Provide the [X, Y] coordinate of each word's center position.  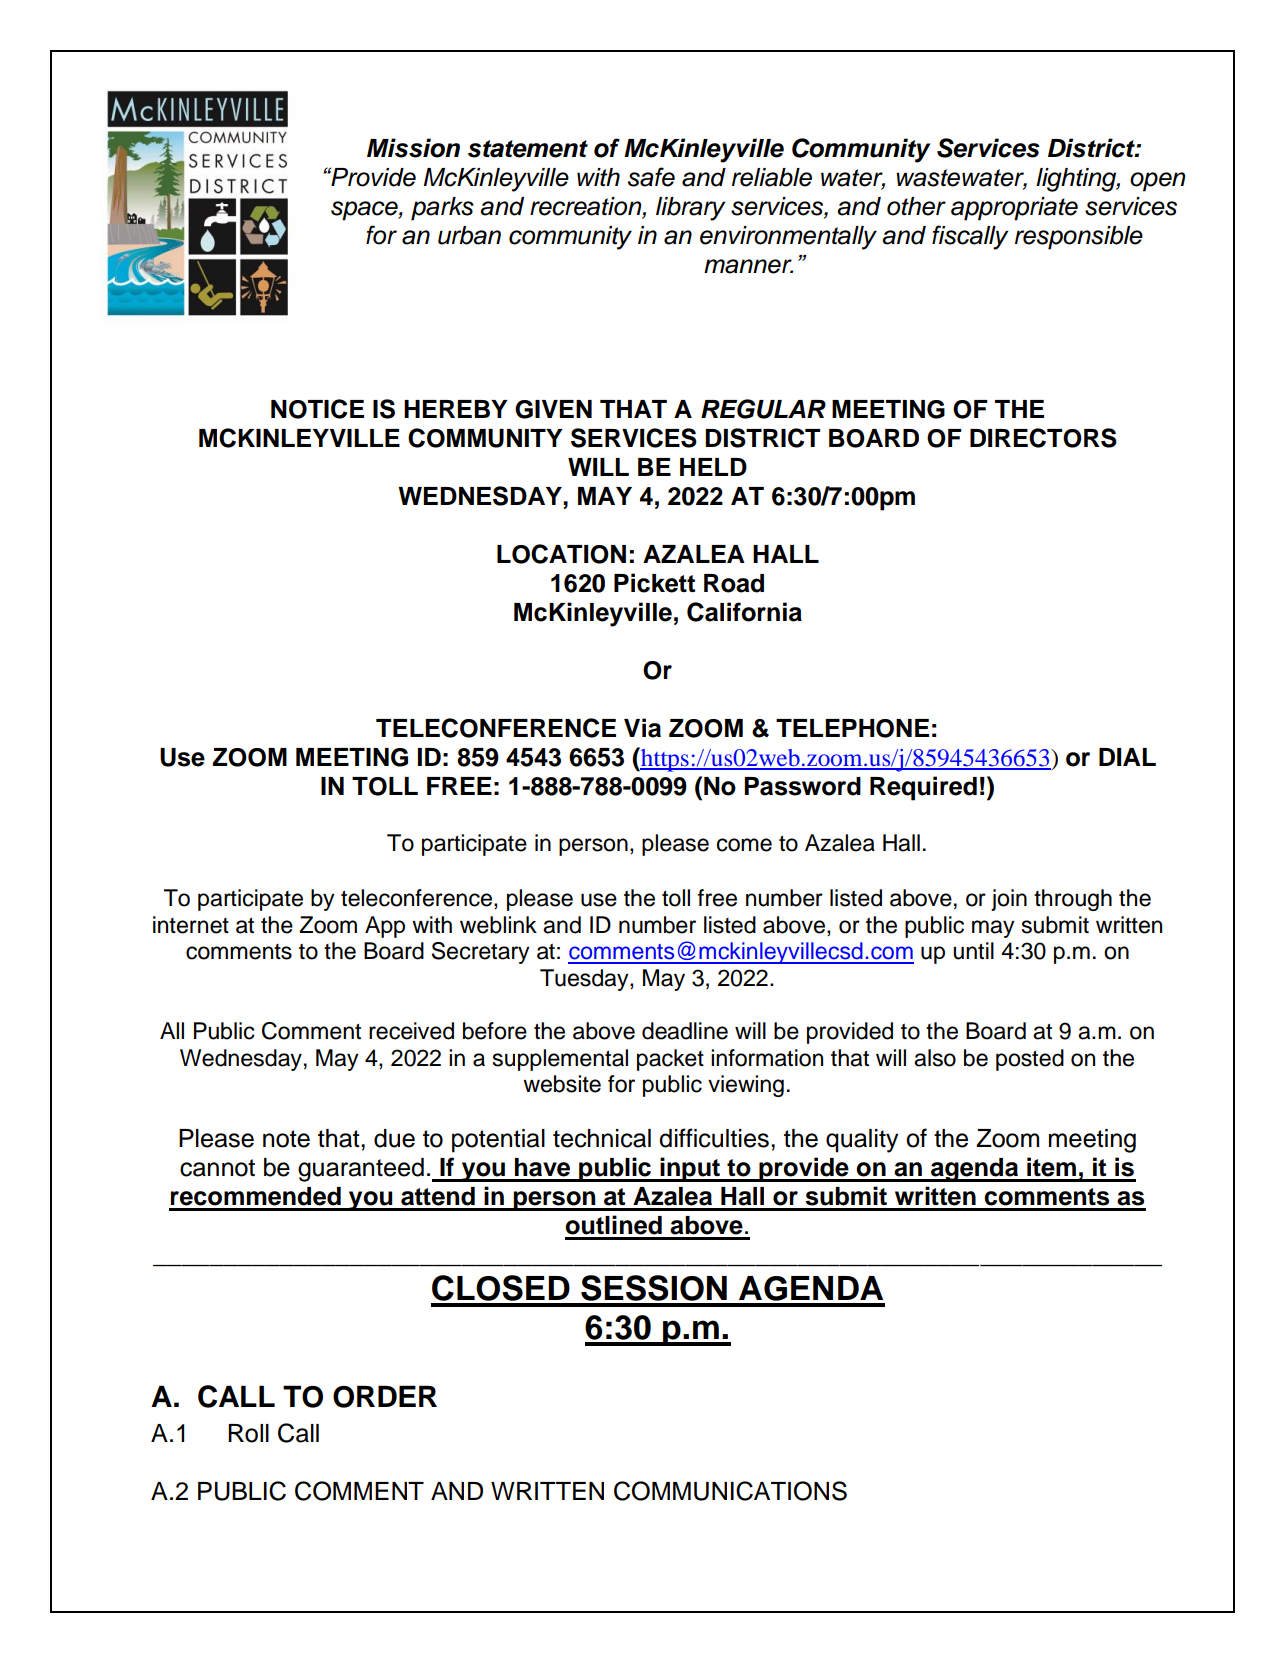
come [744, 845]
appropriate [1014, 209]
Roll [248, 1433]
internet [191, 925]
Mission [413, 148]
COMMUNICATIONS [730, 1491]
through [1073, 900]
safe [651, 177]
